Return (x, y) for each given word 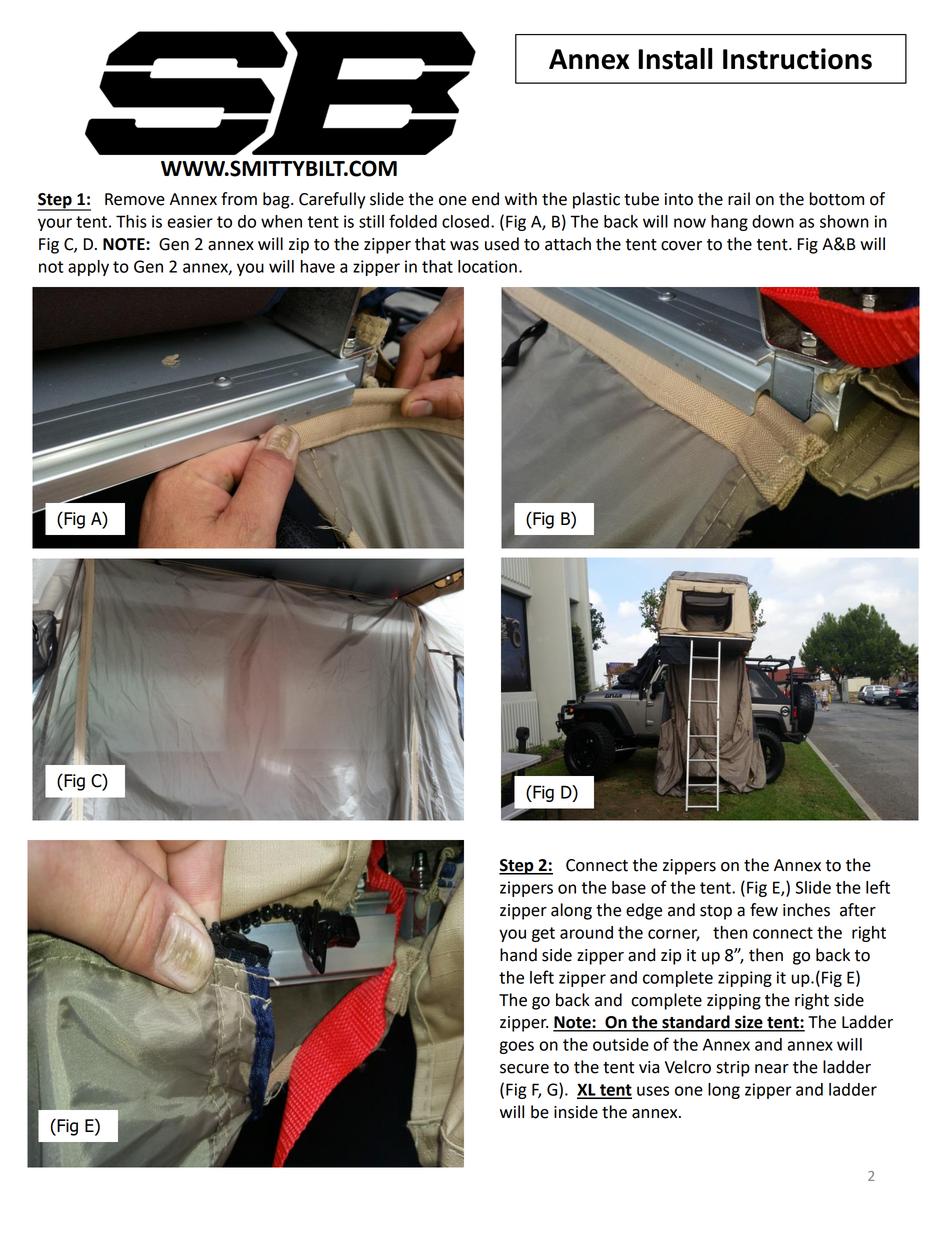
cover (681, 246)
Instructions (797, 59)
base (629, 887)
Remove (135, 199)
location (487, 266)
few (764, 910)
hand (518, 955)
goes (516, 1047)
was (464, 246)
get (543, 934)
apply (88, 268)
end (485, 199)
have (318, 266)
